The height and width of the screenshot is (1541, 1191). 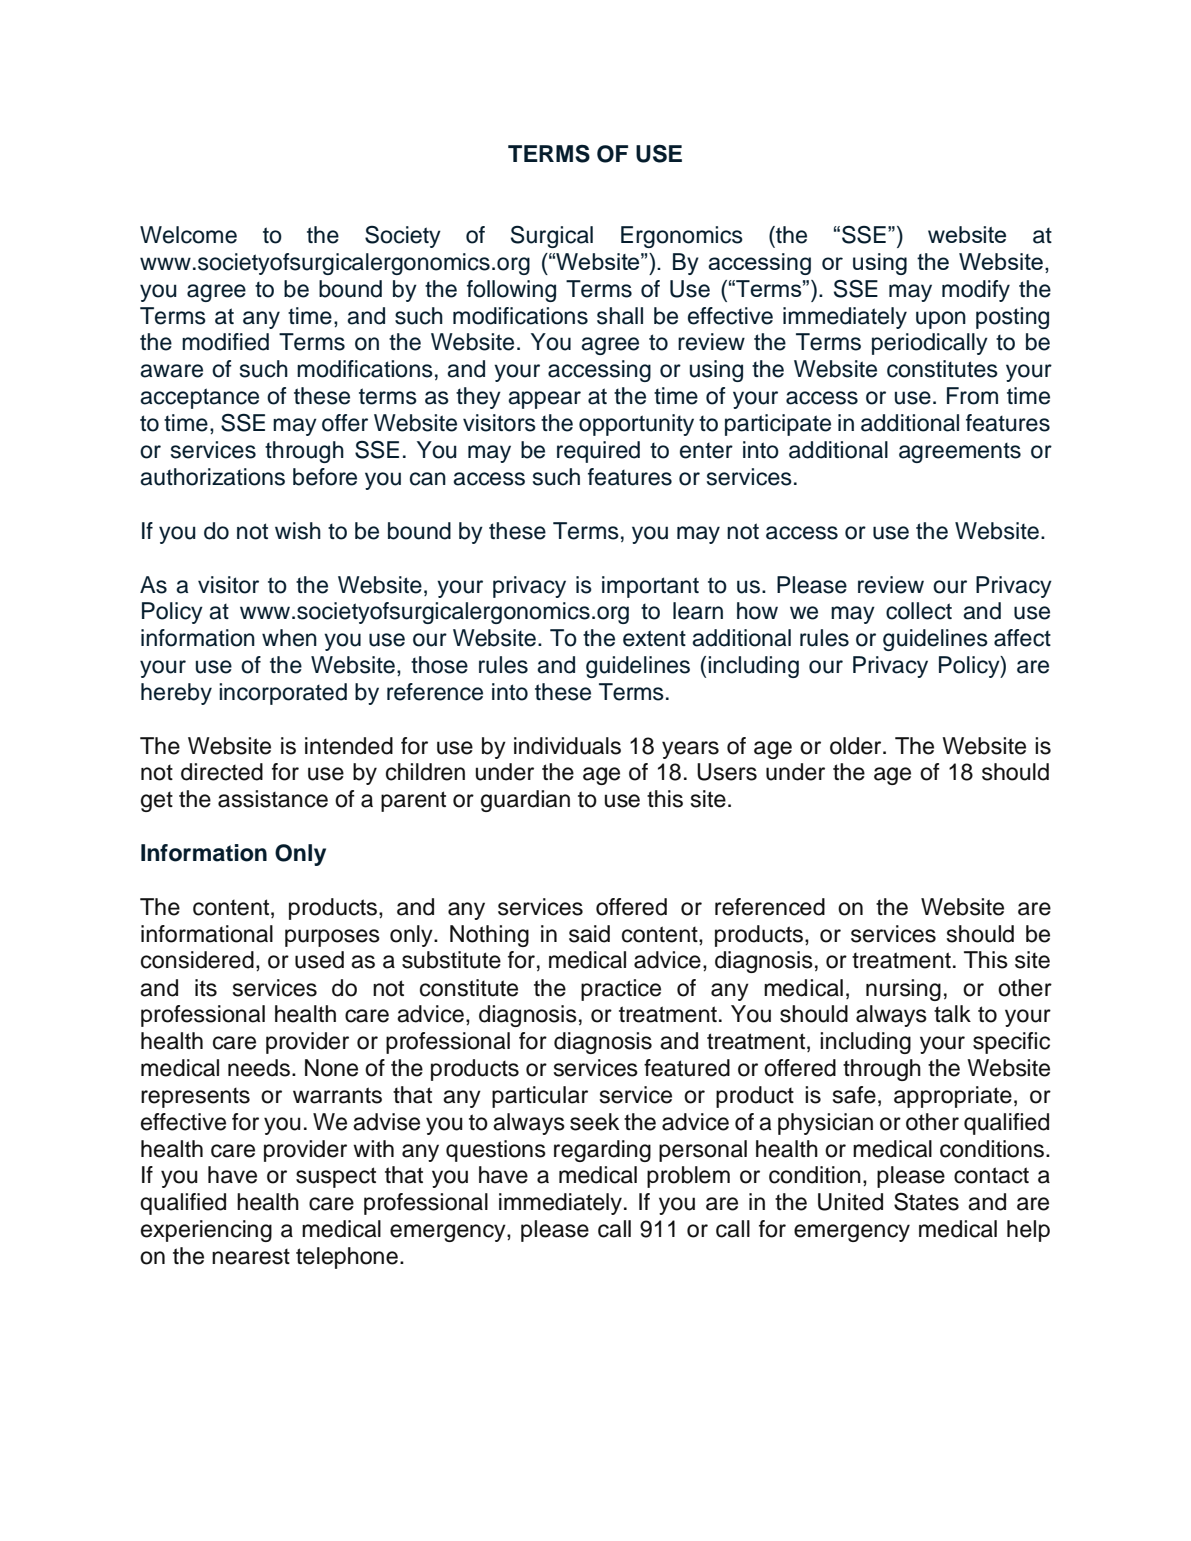 I want to click on shall, so click(x=620, y=316).
